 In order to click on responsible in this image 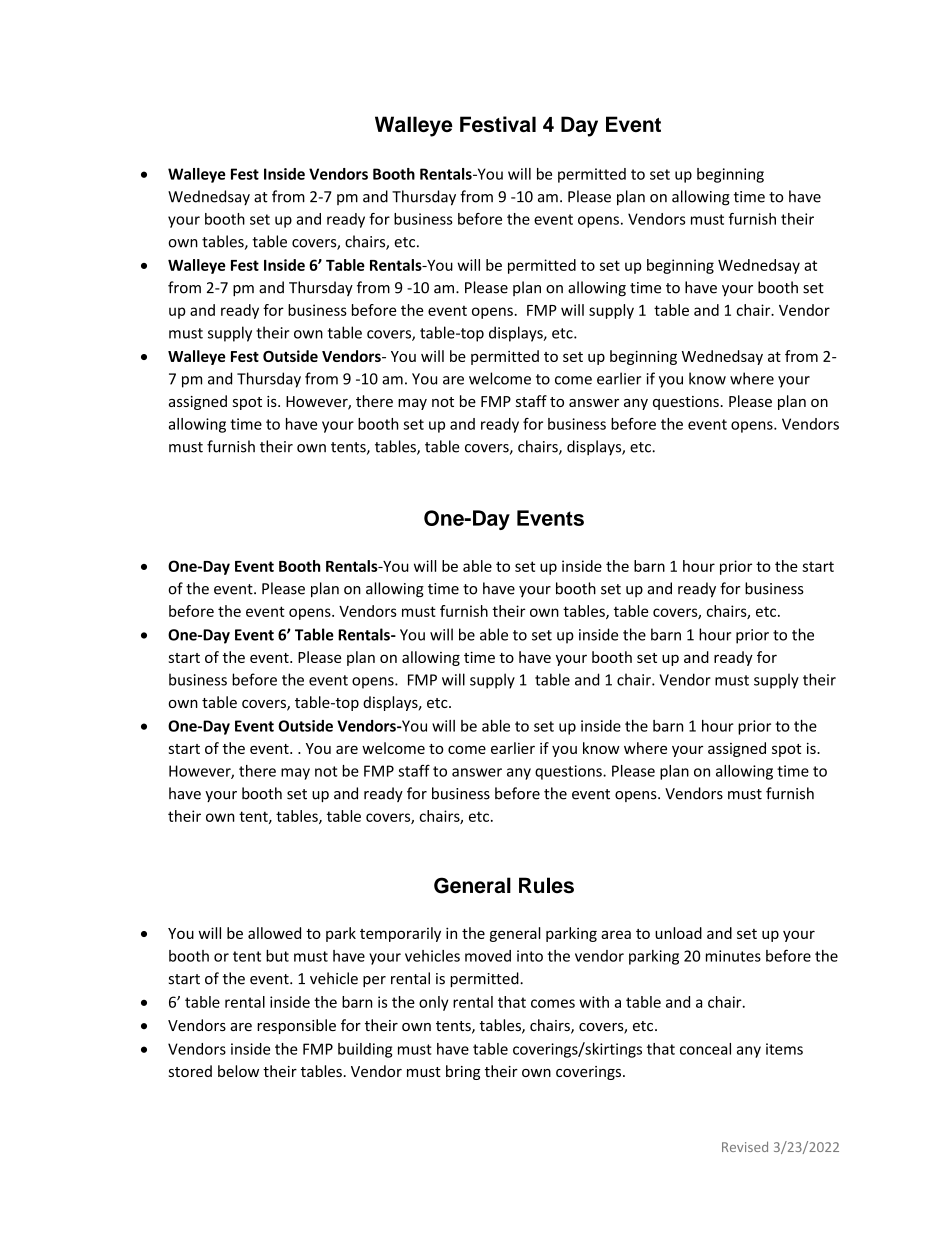, I will do `click(296, 1026)`.
